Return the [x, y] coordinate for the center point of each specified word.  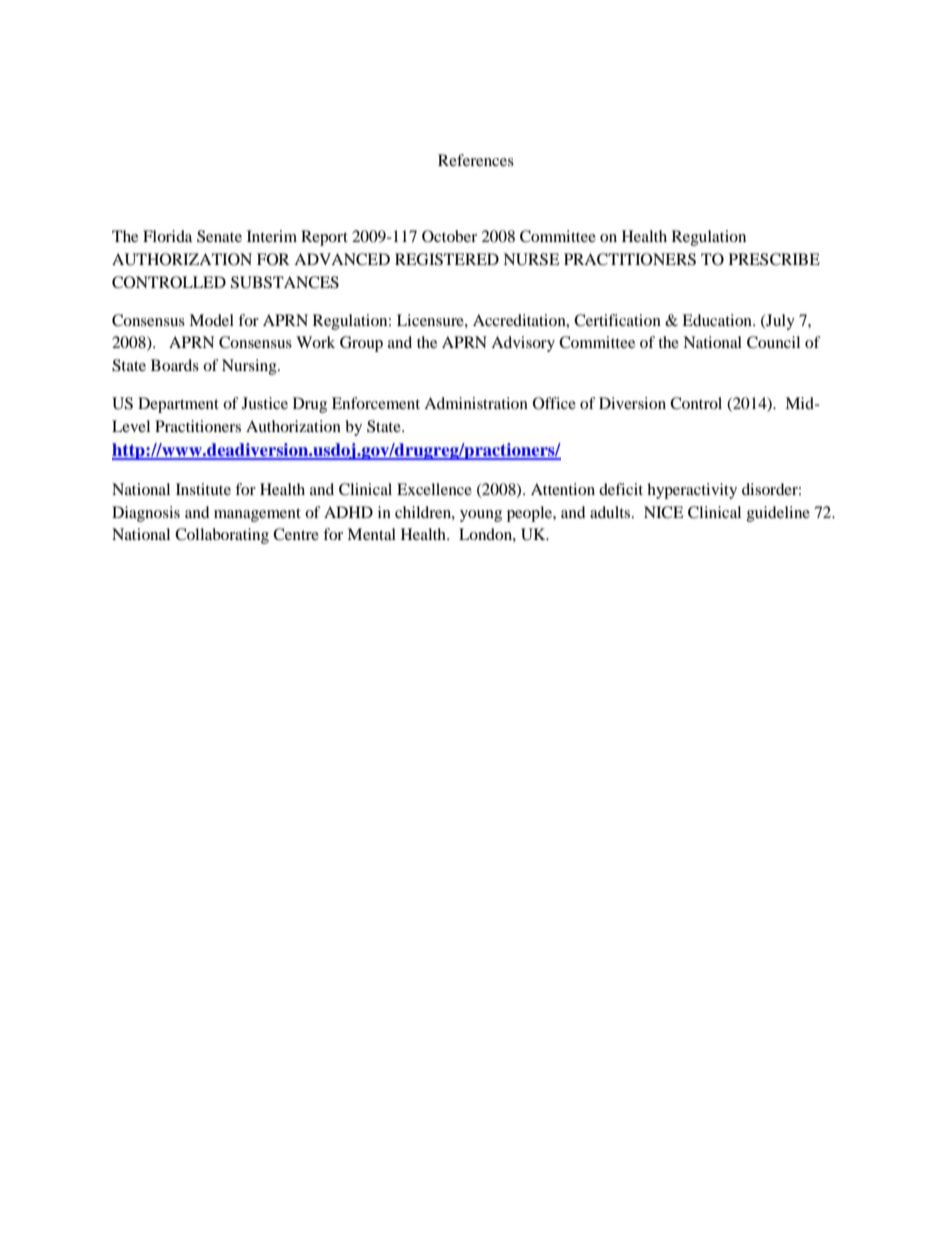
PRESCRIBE [774, 259]
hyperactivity [692, 491]
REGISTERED [447, 259]
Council [773, 342]
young [481, 516]
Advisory [523, 344]
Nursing [250, 367]
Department [178, 405]
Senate [219, 236]
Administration [476, 403]
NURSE [531, 259]
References [476, 160]
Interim [272, 236]
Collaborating [222, 536]
